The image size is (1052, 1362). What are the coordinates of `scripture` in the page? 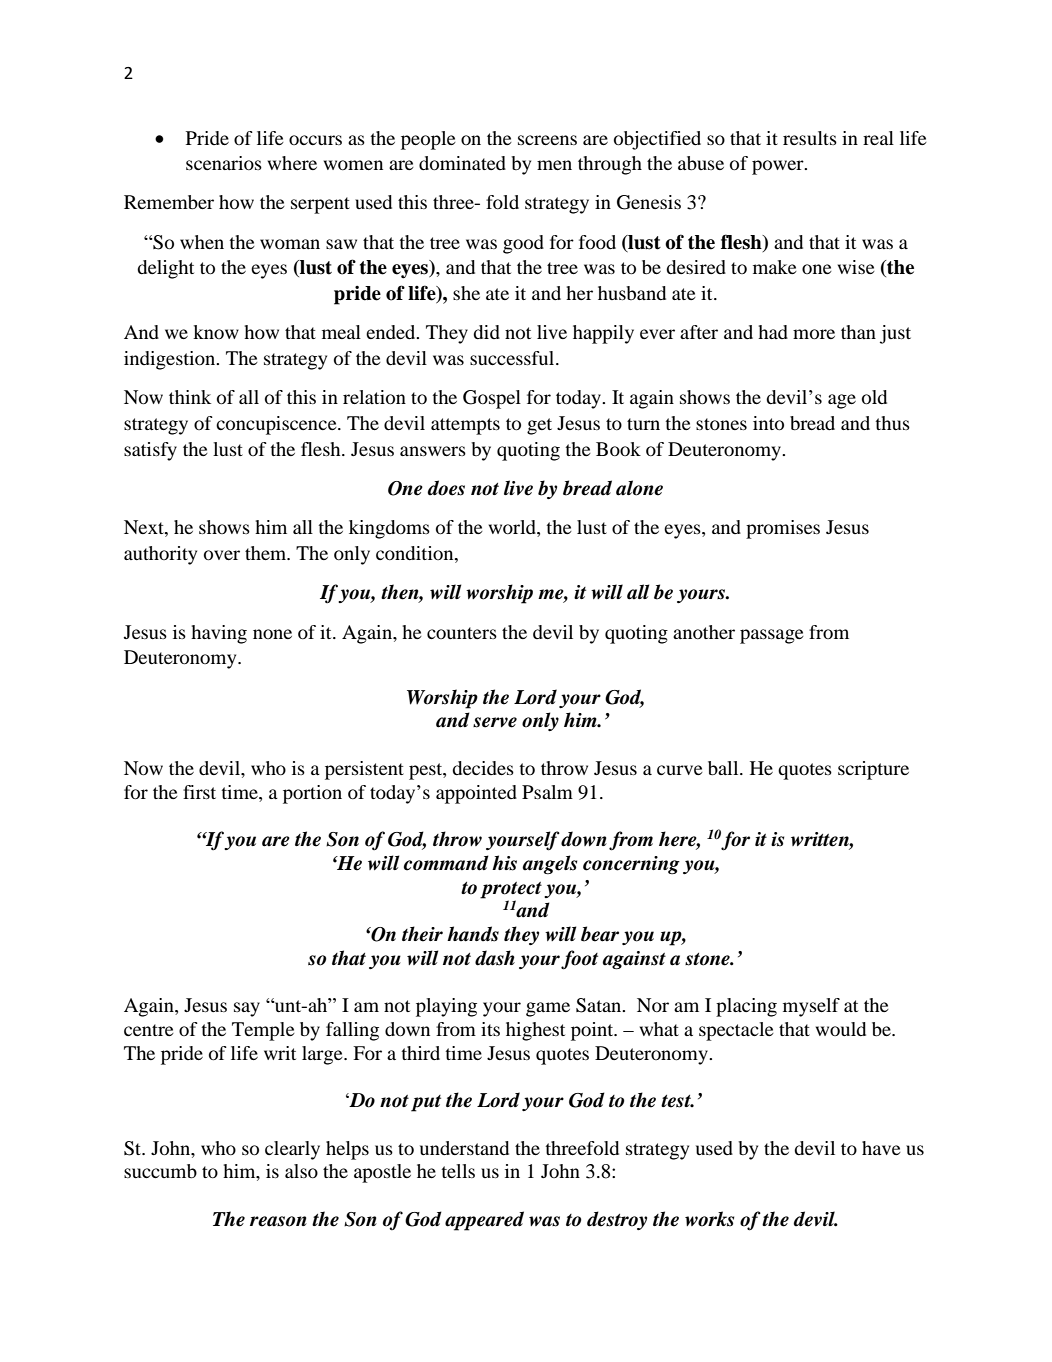 It's located at (873, 770).
